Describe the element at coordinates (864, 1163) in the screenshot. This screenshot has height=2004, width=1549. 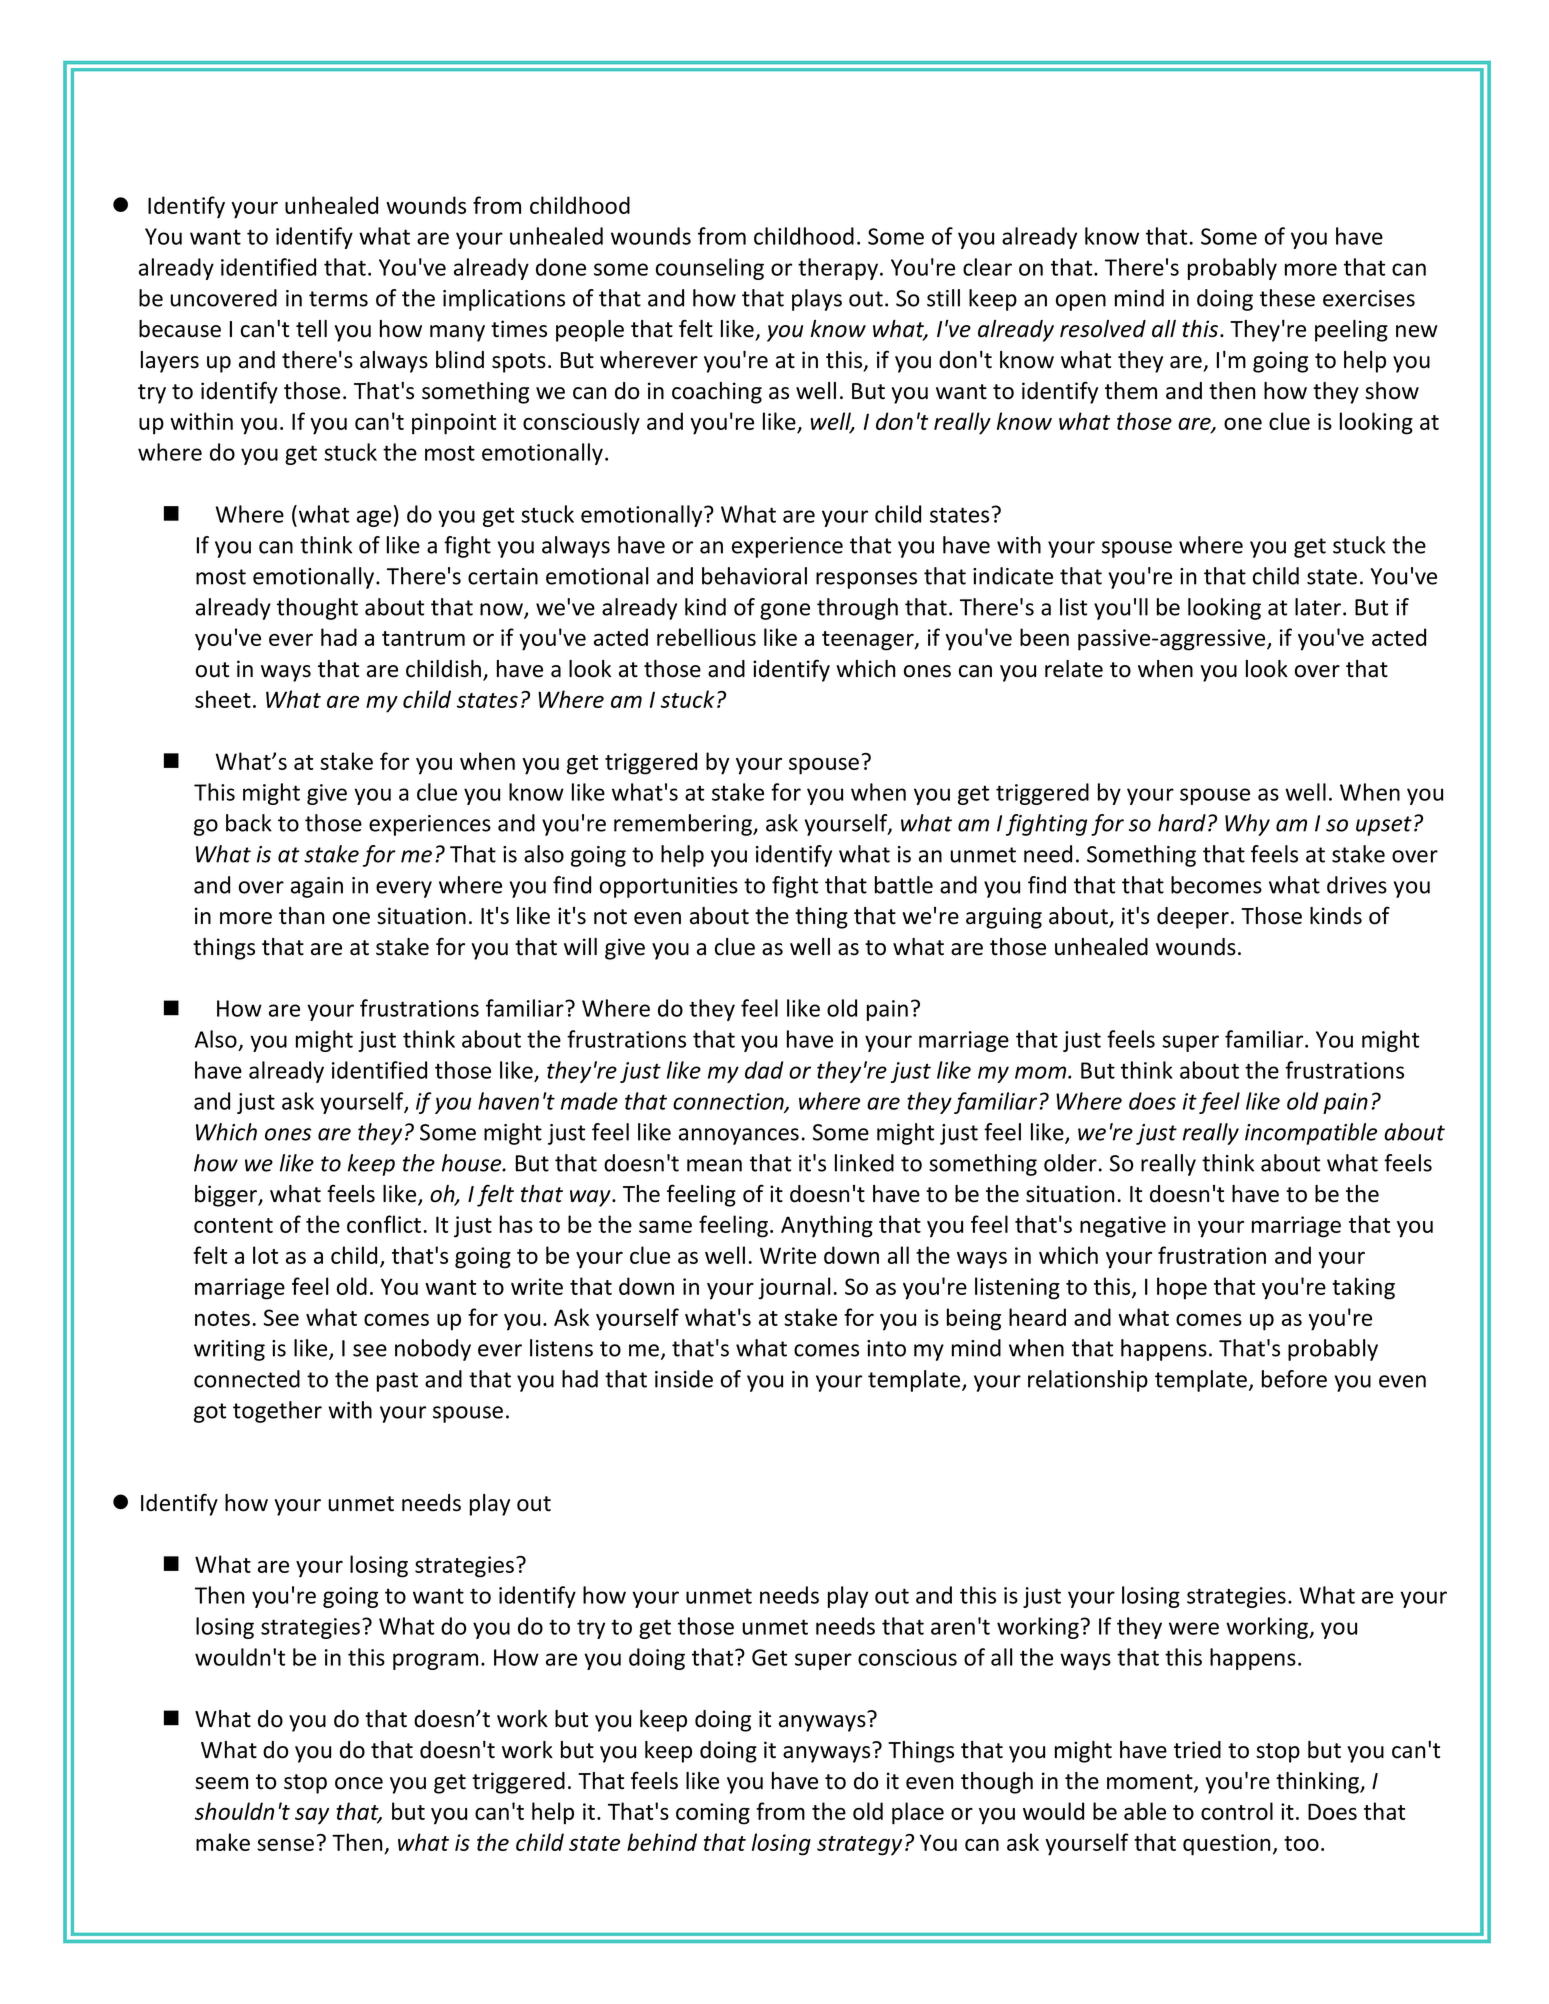
I see `linked` at that location.
